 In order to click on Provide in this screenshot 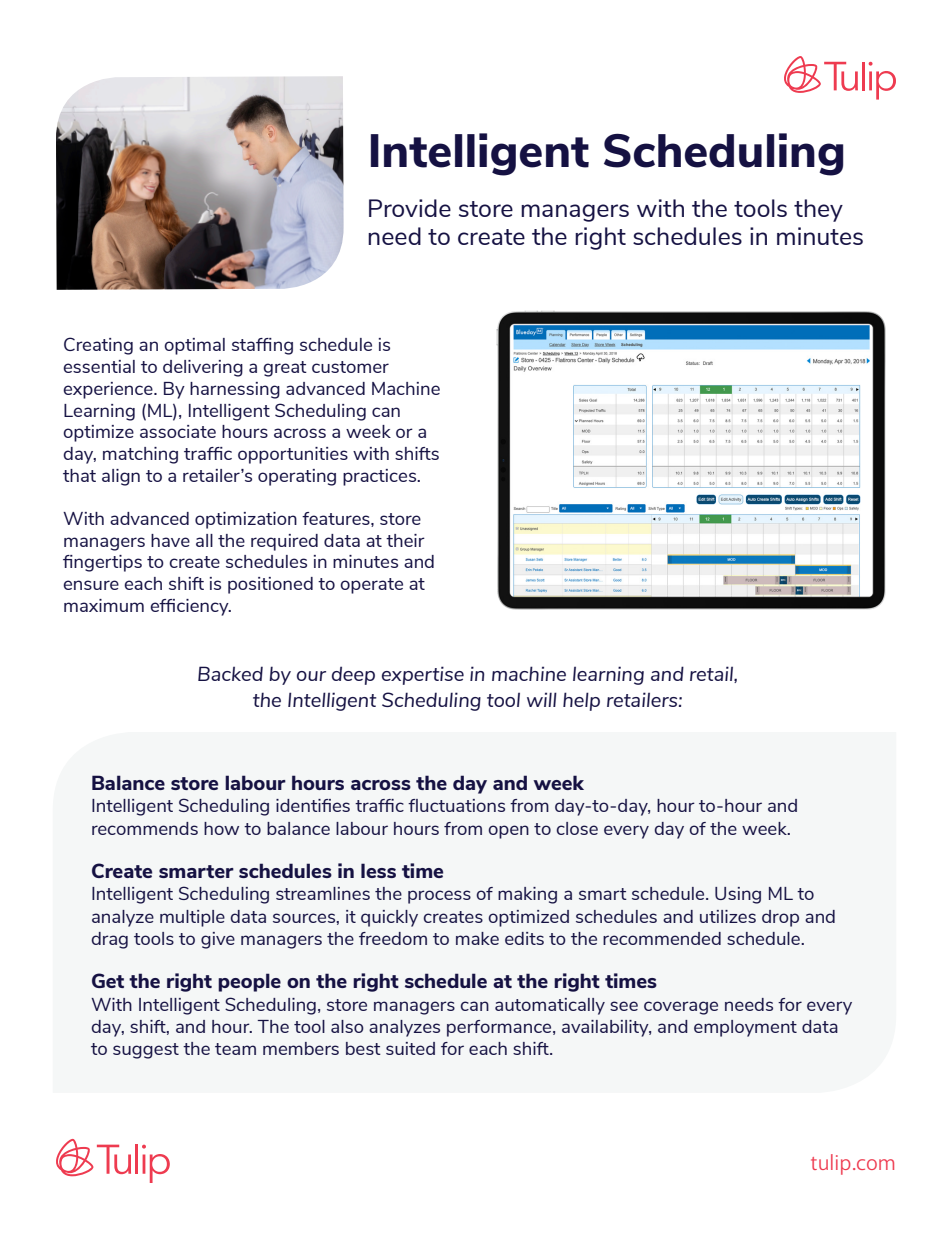, I will do `click(410, 208)`.
